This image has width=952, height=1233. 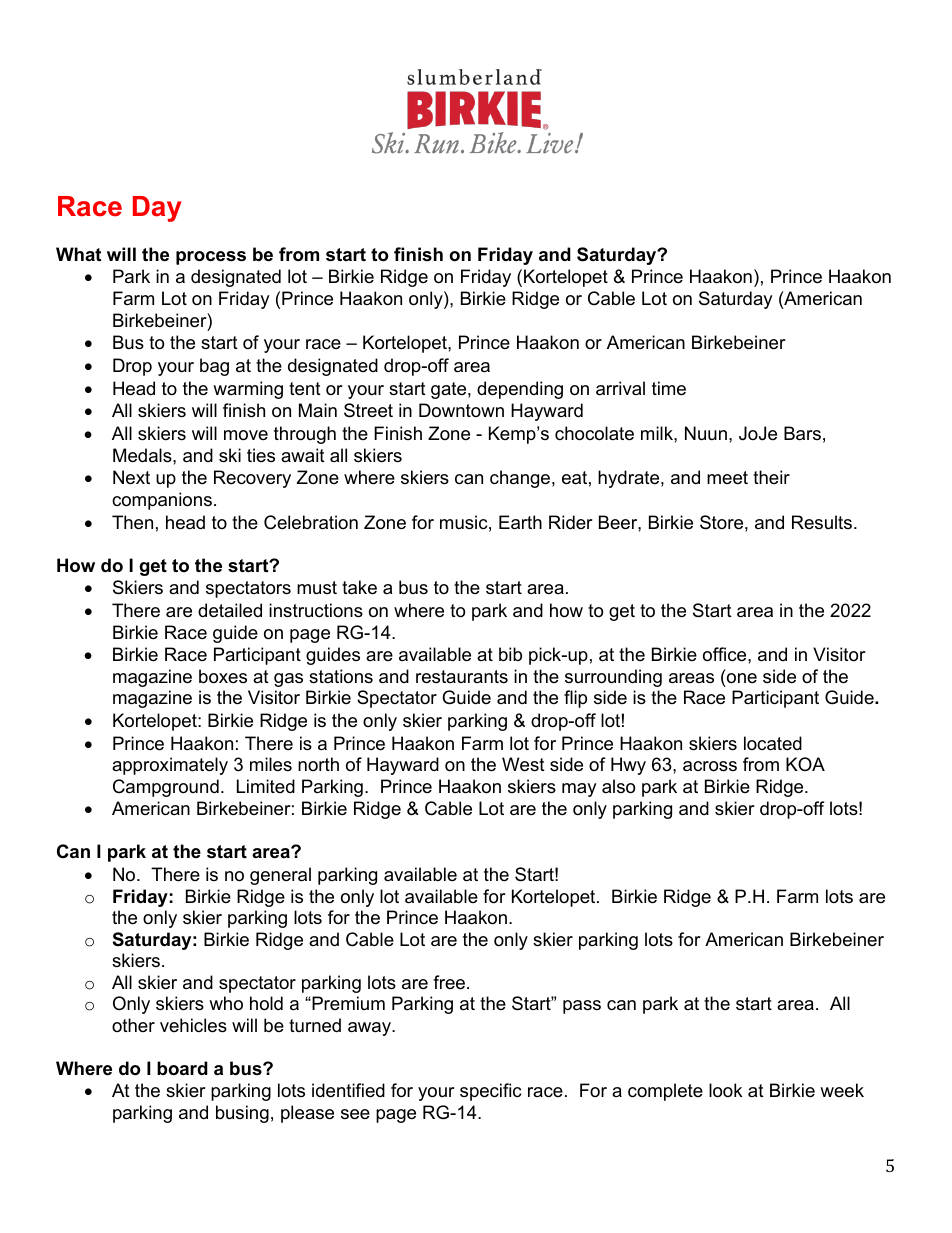 What do you see at coordinates (182, 1068) in the image?
I see `board` at bounding box center [182, 1068].
